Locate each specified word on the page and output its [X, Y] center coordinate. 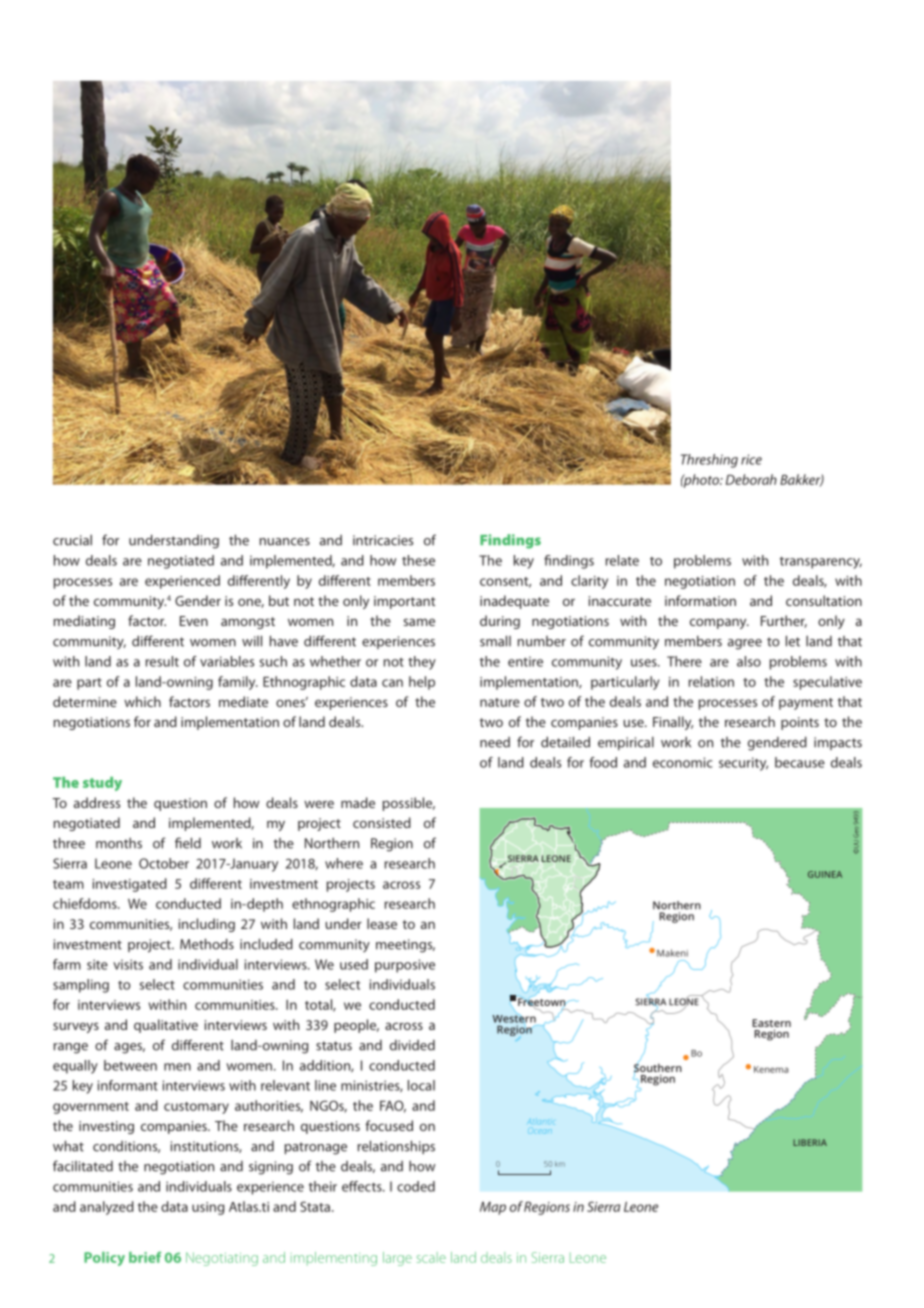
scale [431, 1257]
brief [145, 1257]
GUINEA [825, 874]
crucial [72, 540]
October [164, 863]
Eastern [771, 1024]
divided [412, 1045]
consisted [382, 822]
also [749, 661]
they [422, 663]
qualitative [166, 1026]
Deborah [751, 479]
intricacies [383, 540]
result [162, 661]
